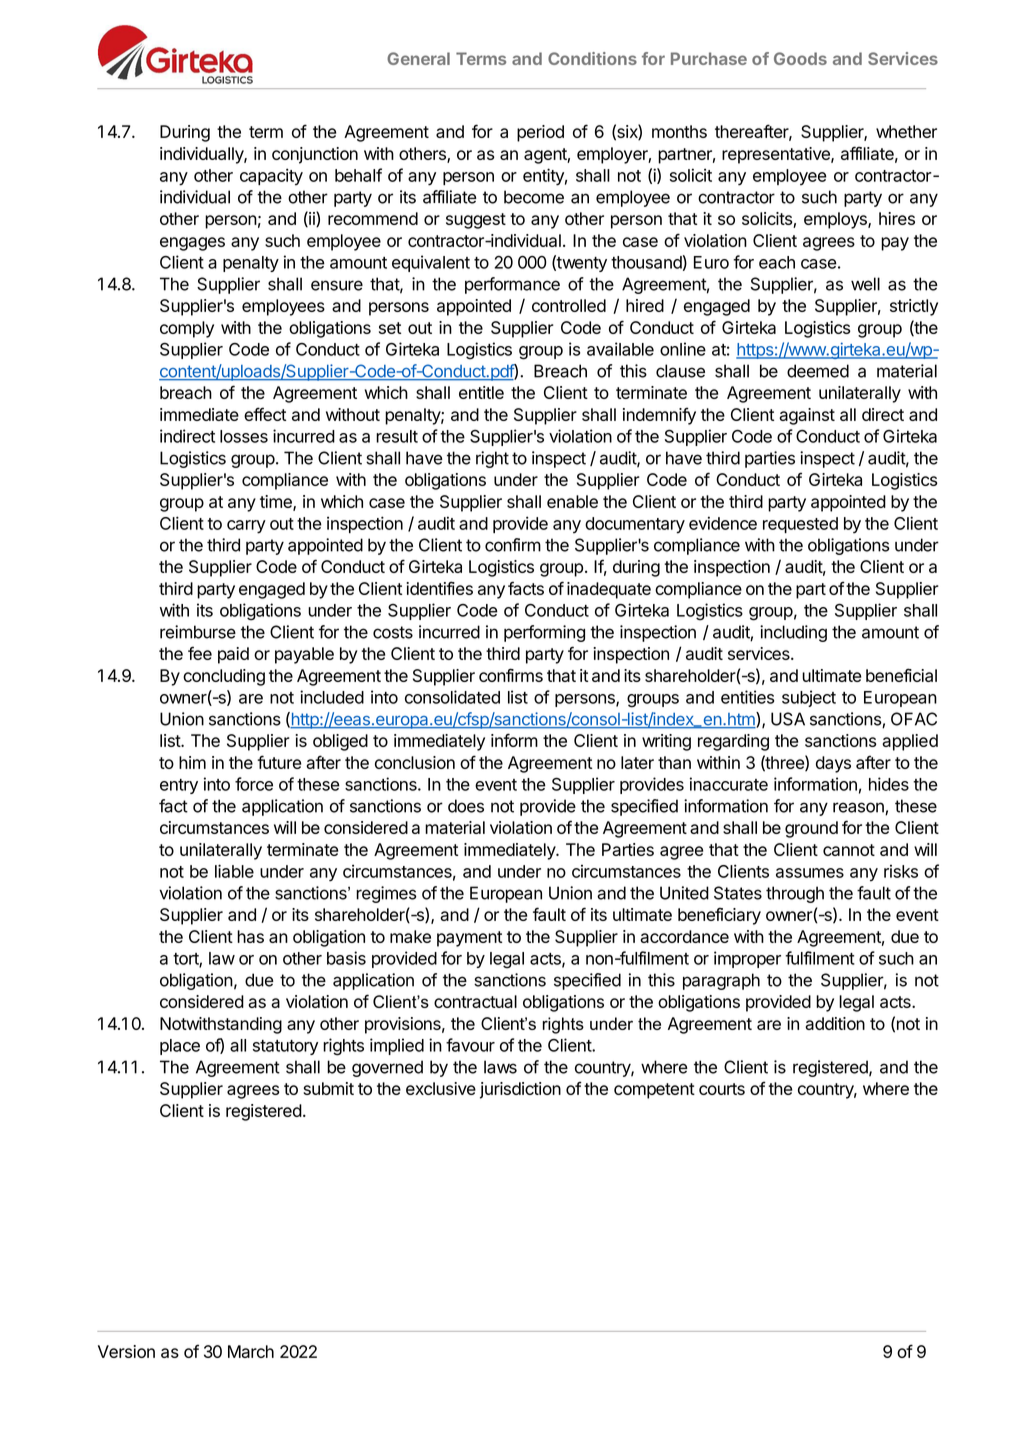 The height and width of the page is (1447, 1023). Describe the element at coordinates (520, 1090) in the page. I see `jurisdiction` at that location.
